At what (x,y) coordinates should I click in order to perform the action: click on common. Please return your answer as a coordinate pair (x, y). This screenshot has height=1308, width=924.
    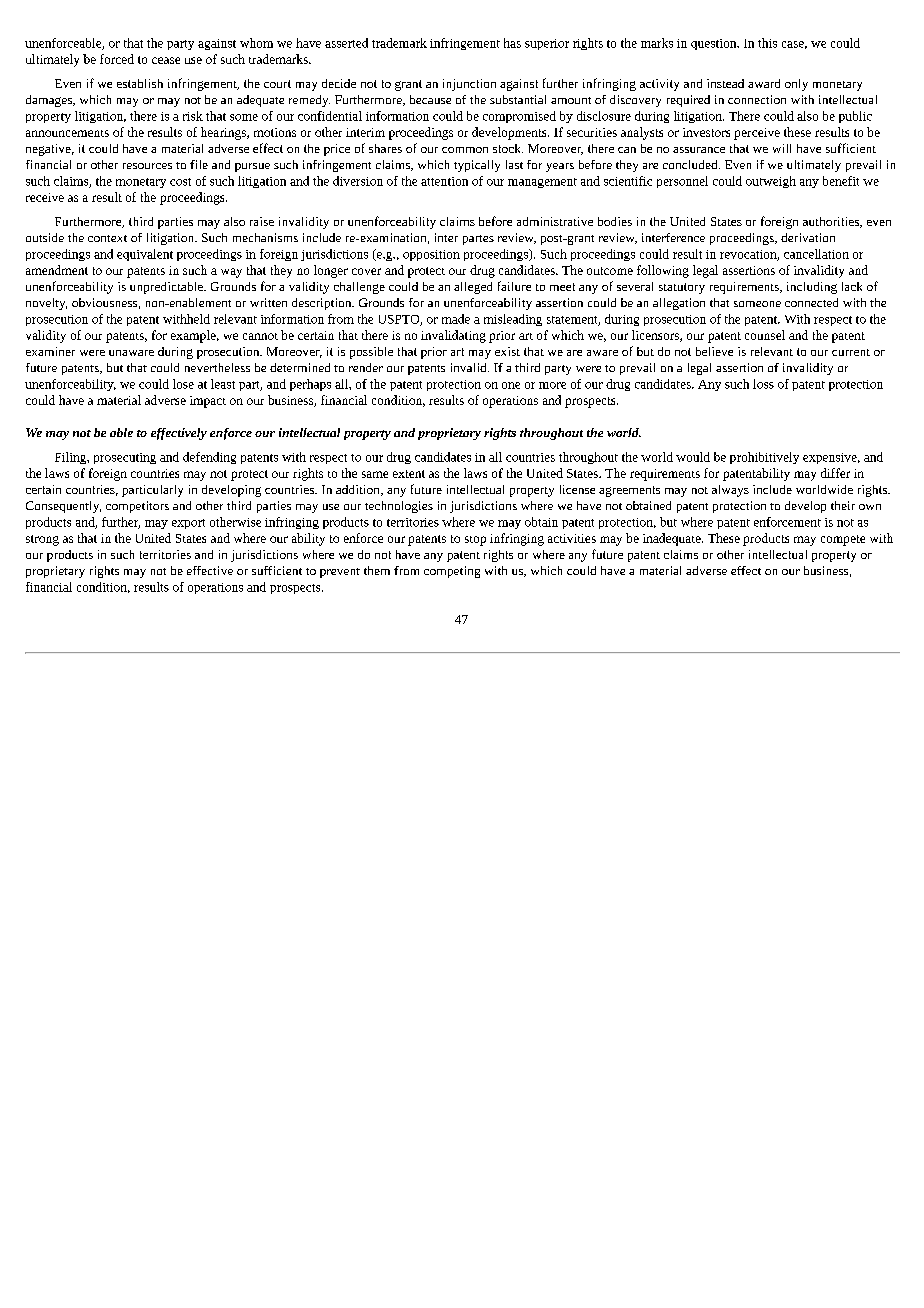
    Looking at the image, I should click on (465, 150).
